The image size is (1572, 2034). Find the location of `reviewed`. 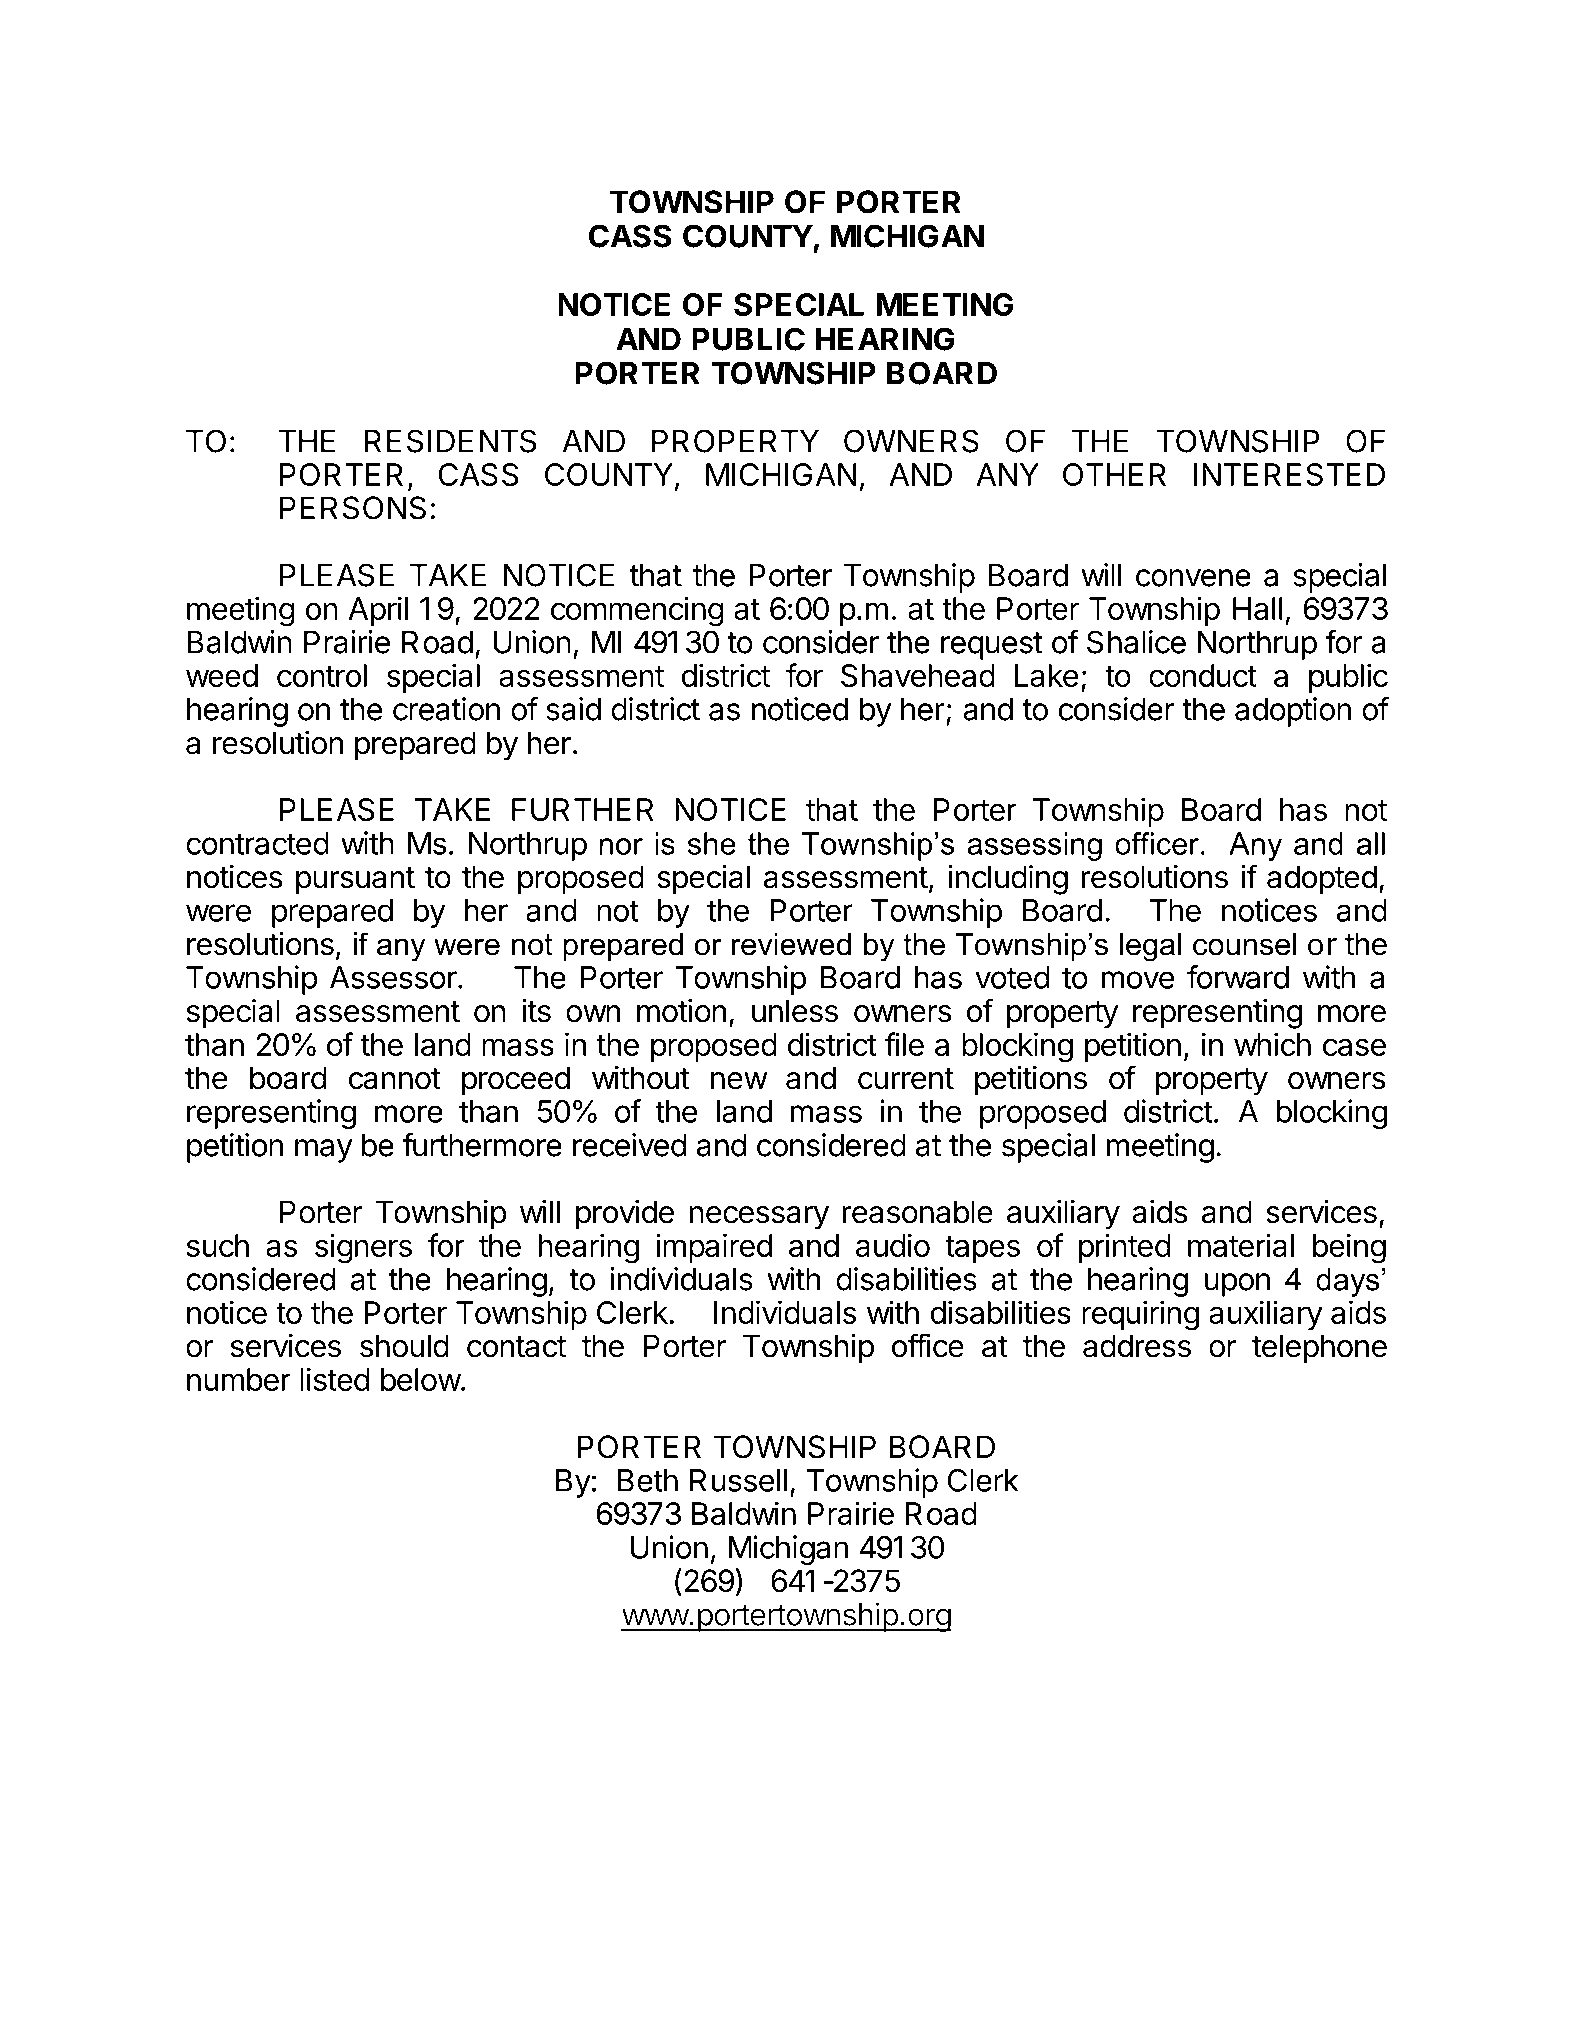

reviewed is located at coordinates (791, 944).
